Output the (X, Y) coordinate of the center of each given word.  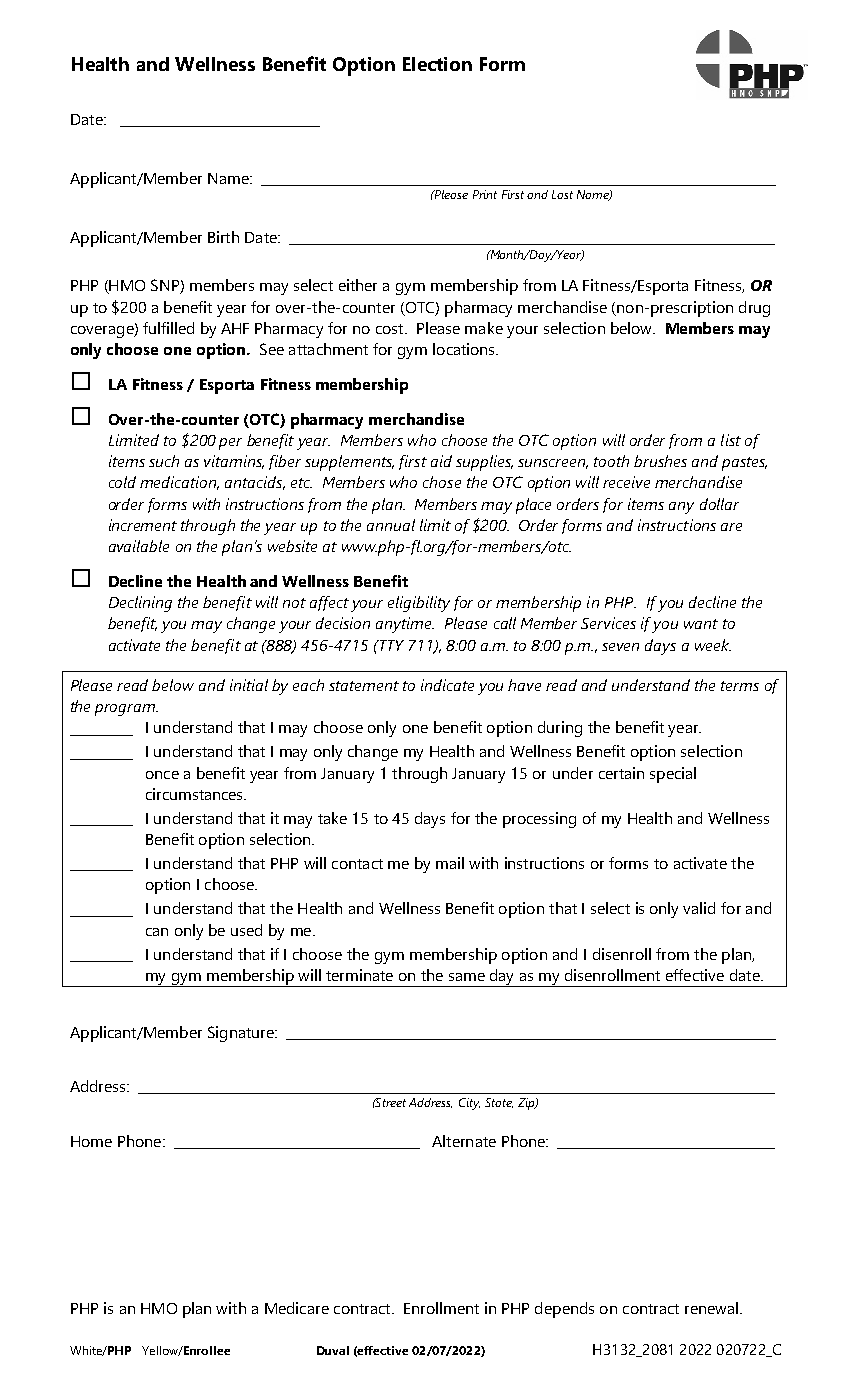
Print (485, 194)
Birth (223, 237)
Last (562, 194)
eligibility (419, 604)
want (701, 624)
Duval (333, 1350)
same (467, 977)
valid (699, 908)
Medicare (297, 1308)
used (246, 930)
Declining (140, 604)
